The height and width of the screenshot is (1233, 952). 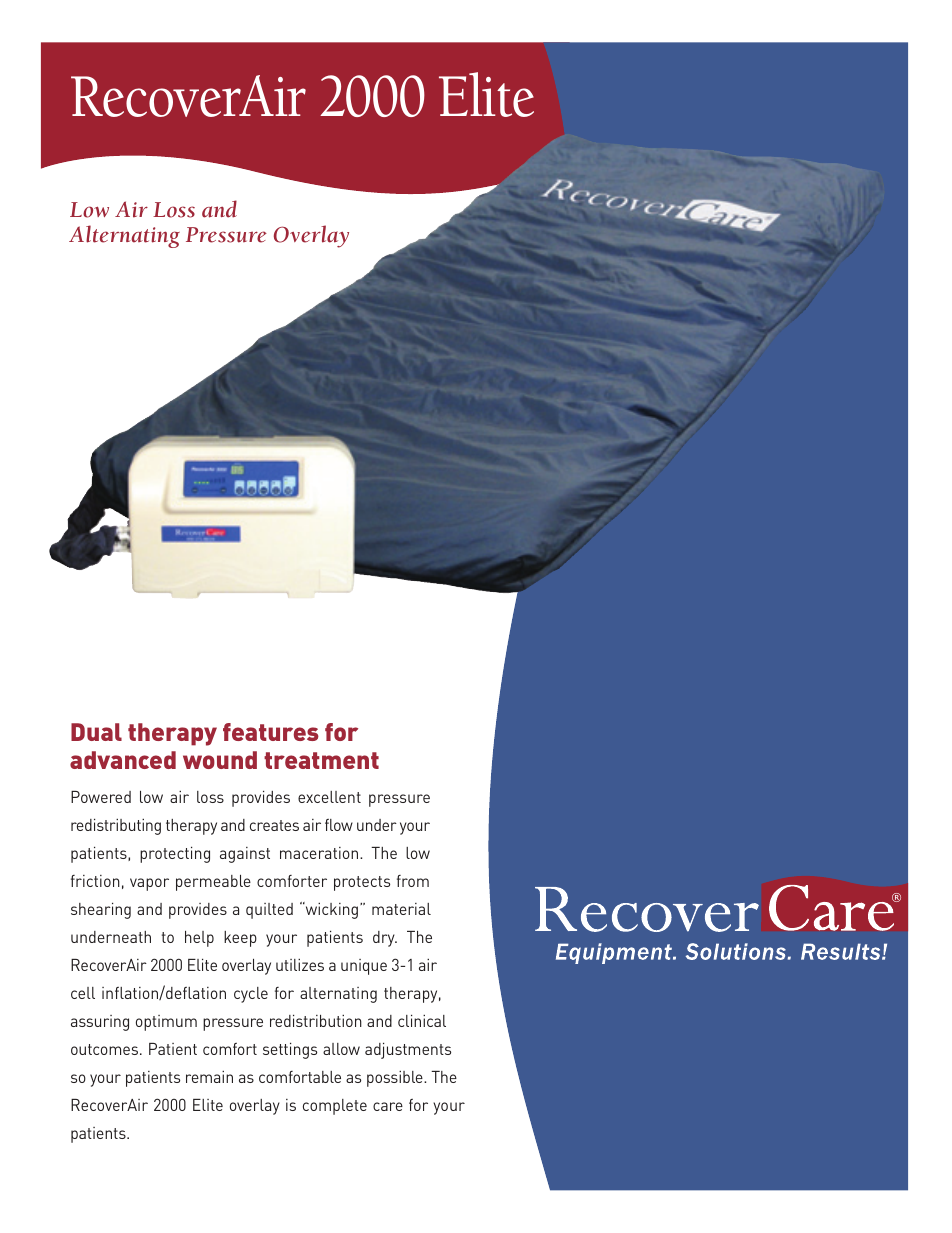 What do you see at coordinates (364, 967) in the screenshot?
I see `unique` at bounding box center [364, 967].
